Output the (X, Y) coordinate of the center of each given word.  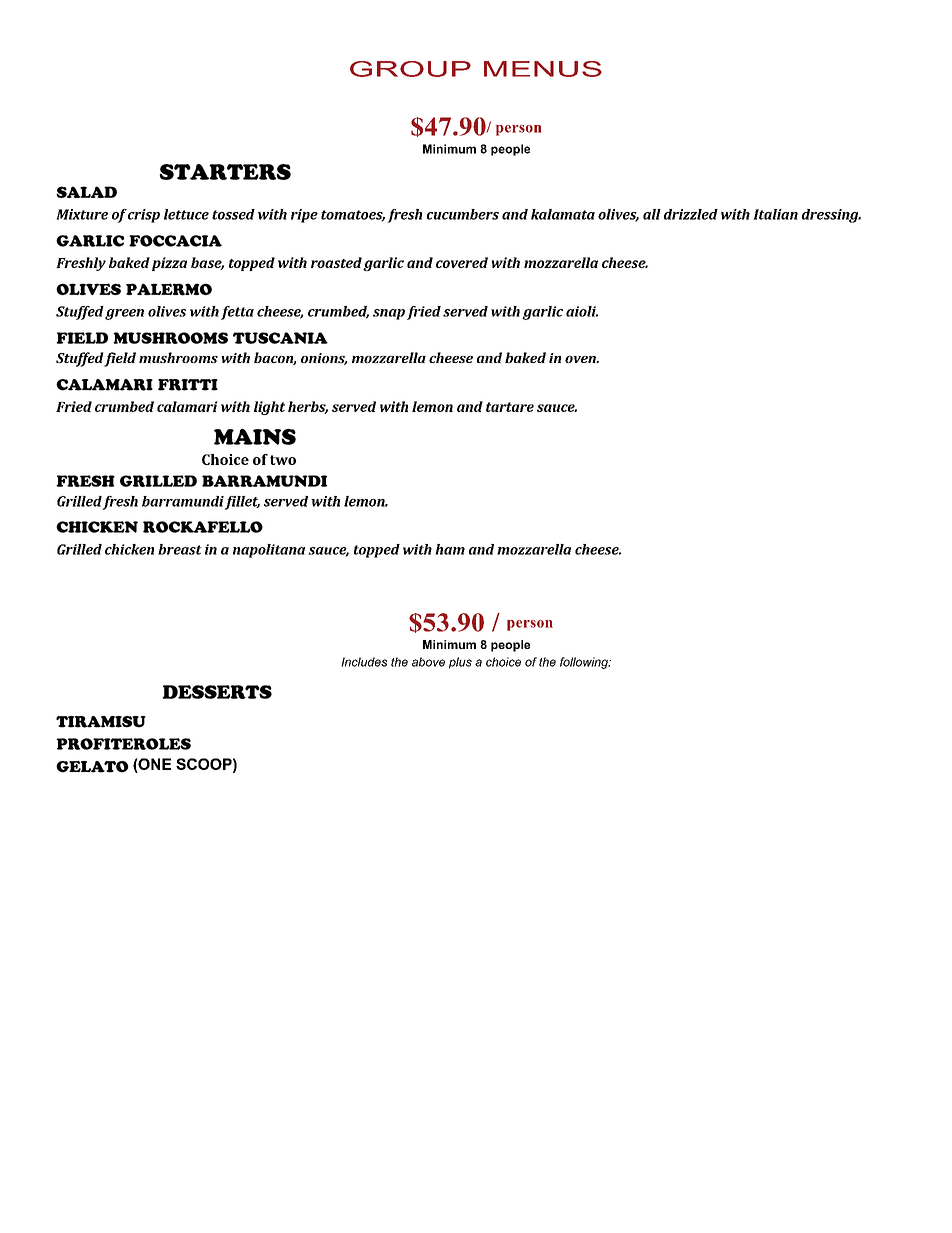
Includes (364, 662)
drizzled (691, 214)
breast (180, 549)
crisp (144, 216)
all (652, 214)
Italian (775, 214)
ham (450, 549)
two (283, 460)
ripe (304, 216)
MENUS (543, 69)
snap (389, 314)
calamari (187, 406)
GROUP (410, 69)
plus (460, 663)
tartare (510, 407)
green (124, 314)
